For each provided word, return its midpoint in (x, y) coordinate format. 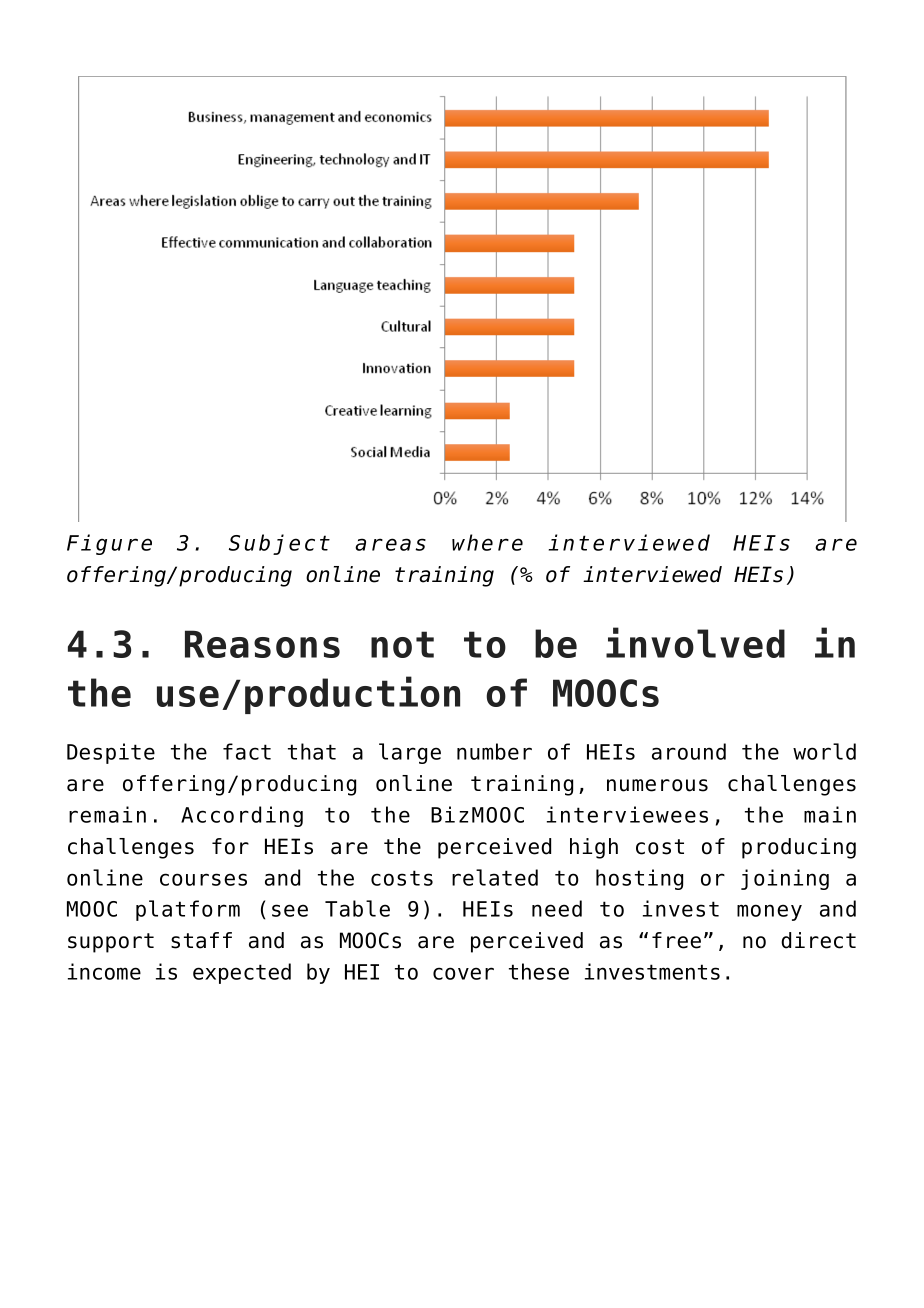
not (402, 644)
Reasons (262, 644)
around (689, 751)
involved (695, 642)
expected (242, 973)
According (242, 816)
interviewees (627, 814)
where (487, 542)
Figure (109, 544)
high (594, 848)
